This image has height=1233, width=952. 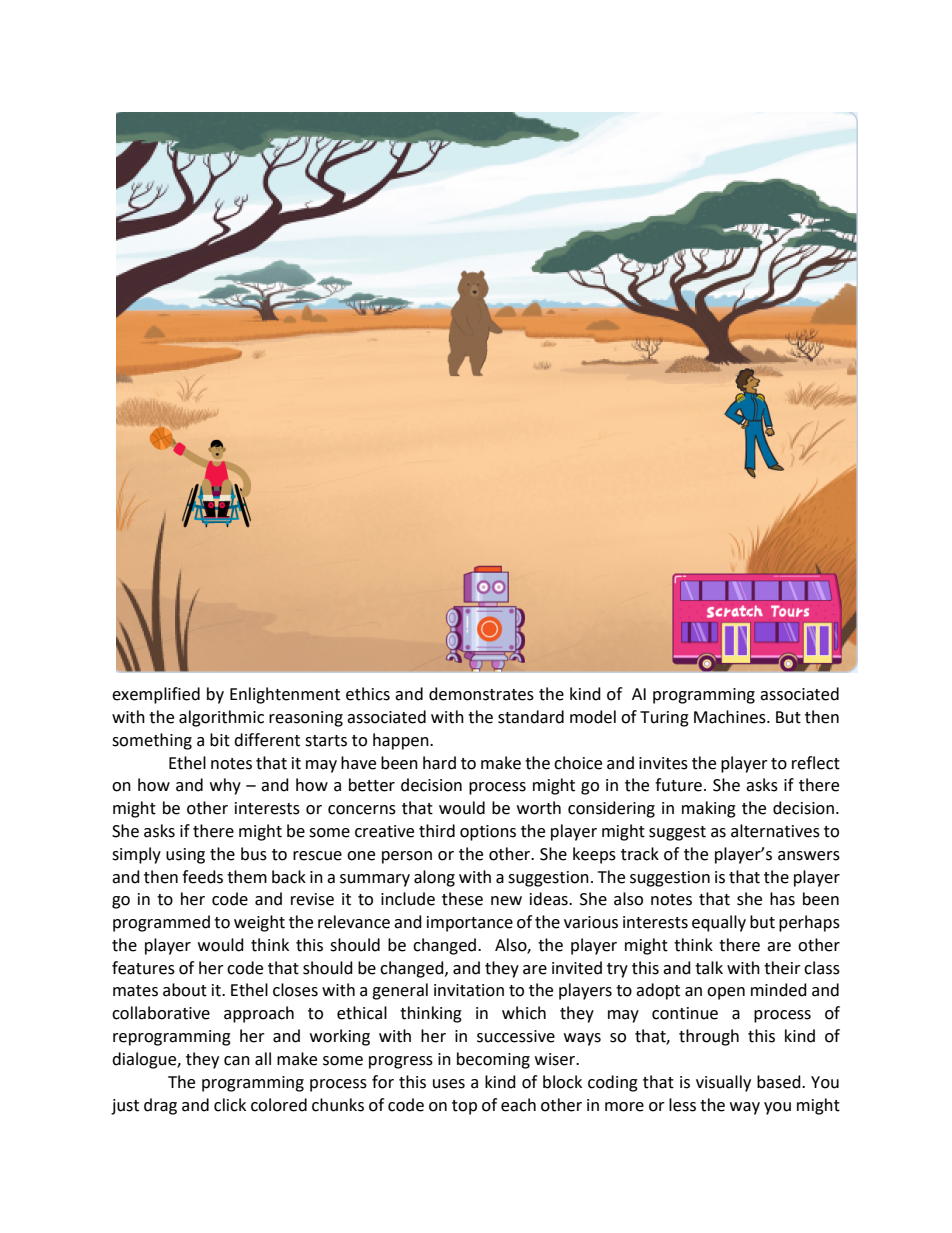 I want to click on feeds, so click(x=202, y=877).
